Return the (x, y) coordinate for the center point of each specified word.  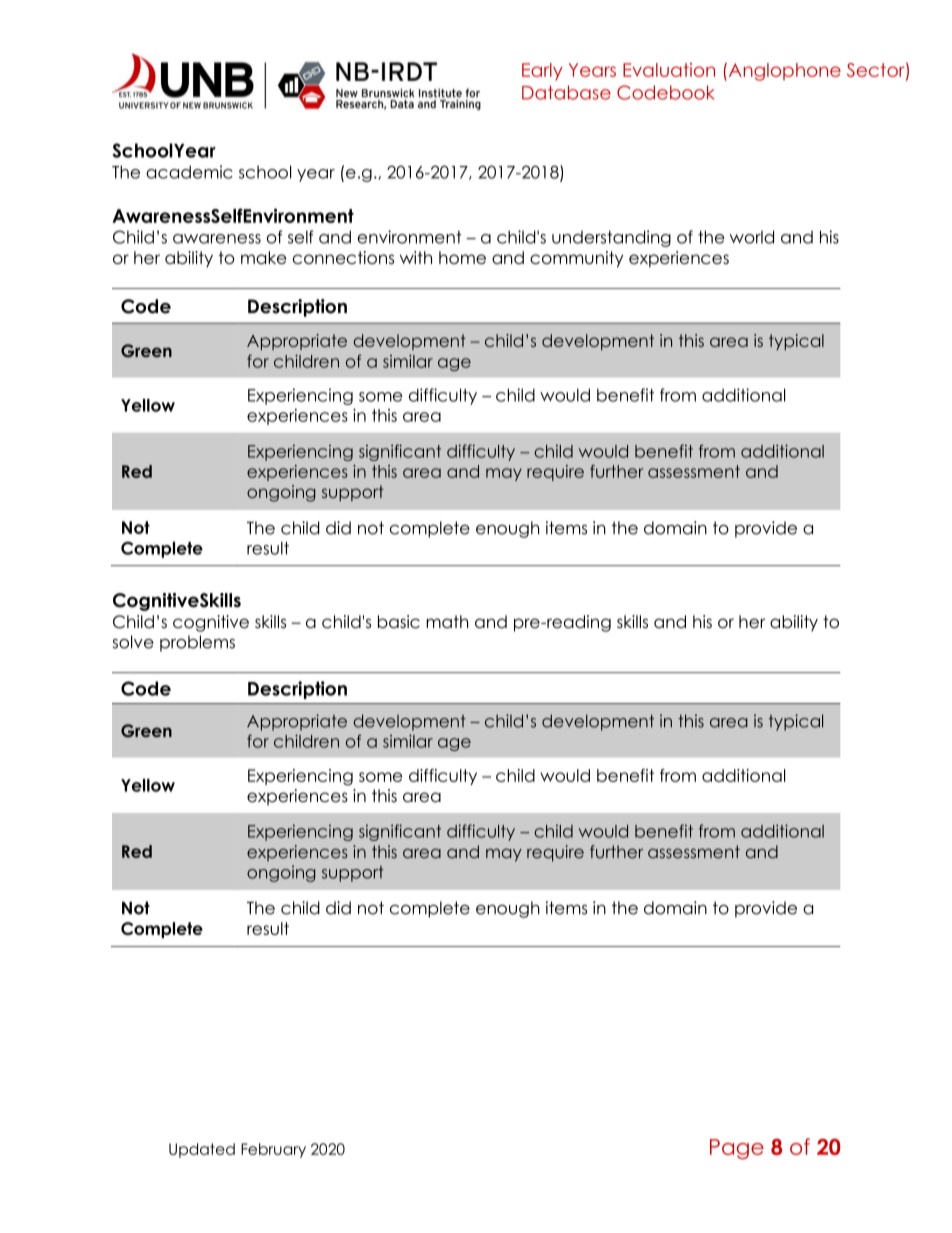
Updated (202, 1150)
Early (542, 72)
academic (189, 172)
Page (737, 1149)
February (273, 1150)
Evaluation (669, 70)
